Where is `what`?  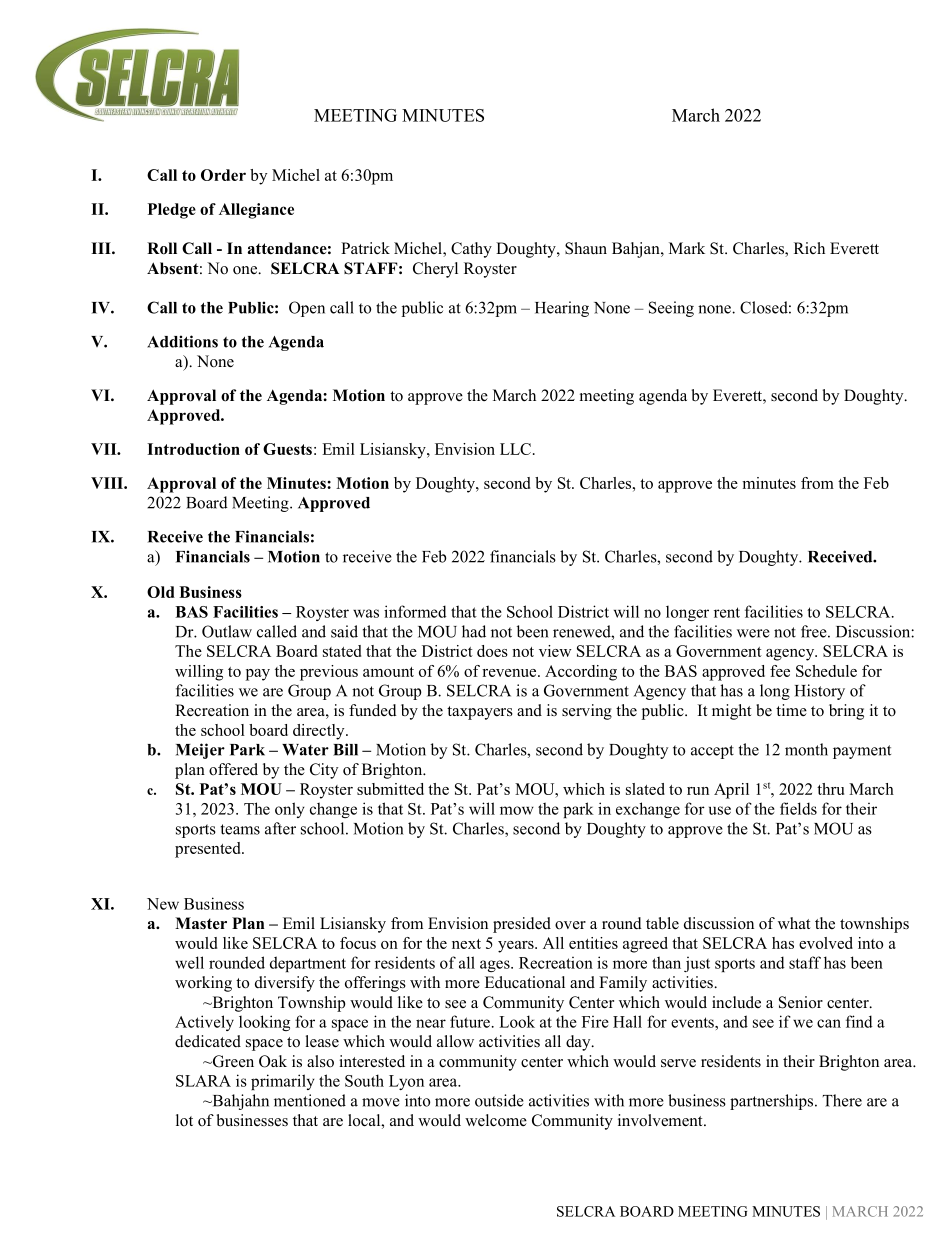
what is located at coordinates (794, 923).
